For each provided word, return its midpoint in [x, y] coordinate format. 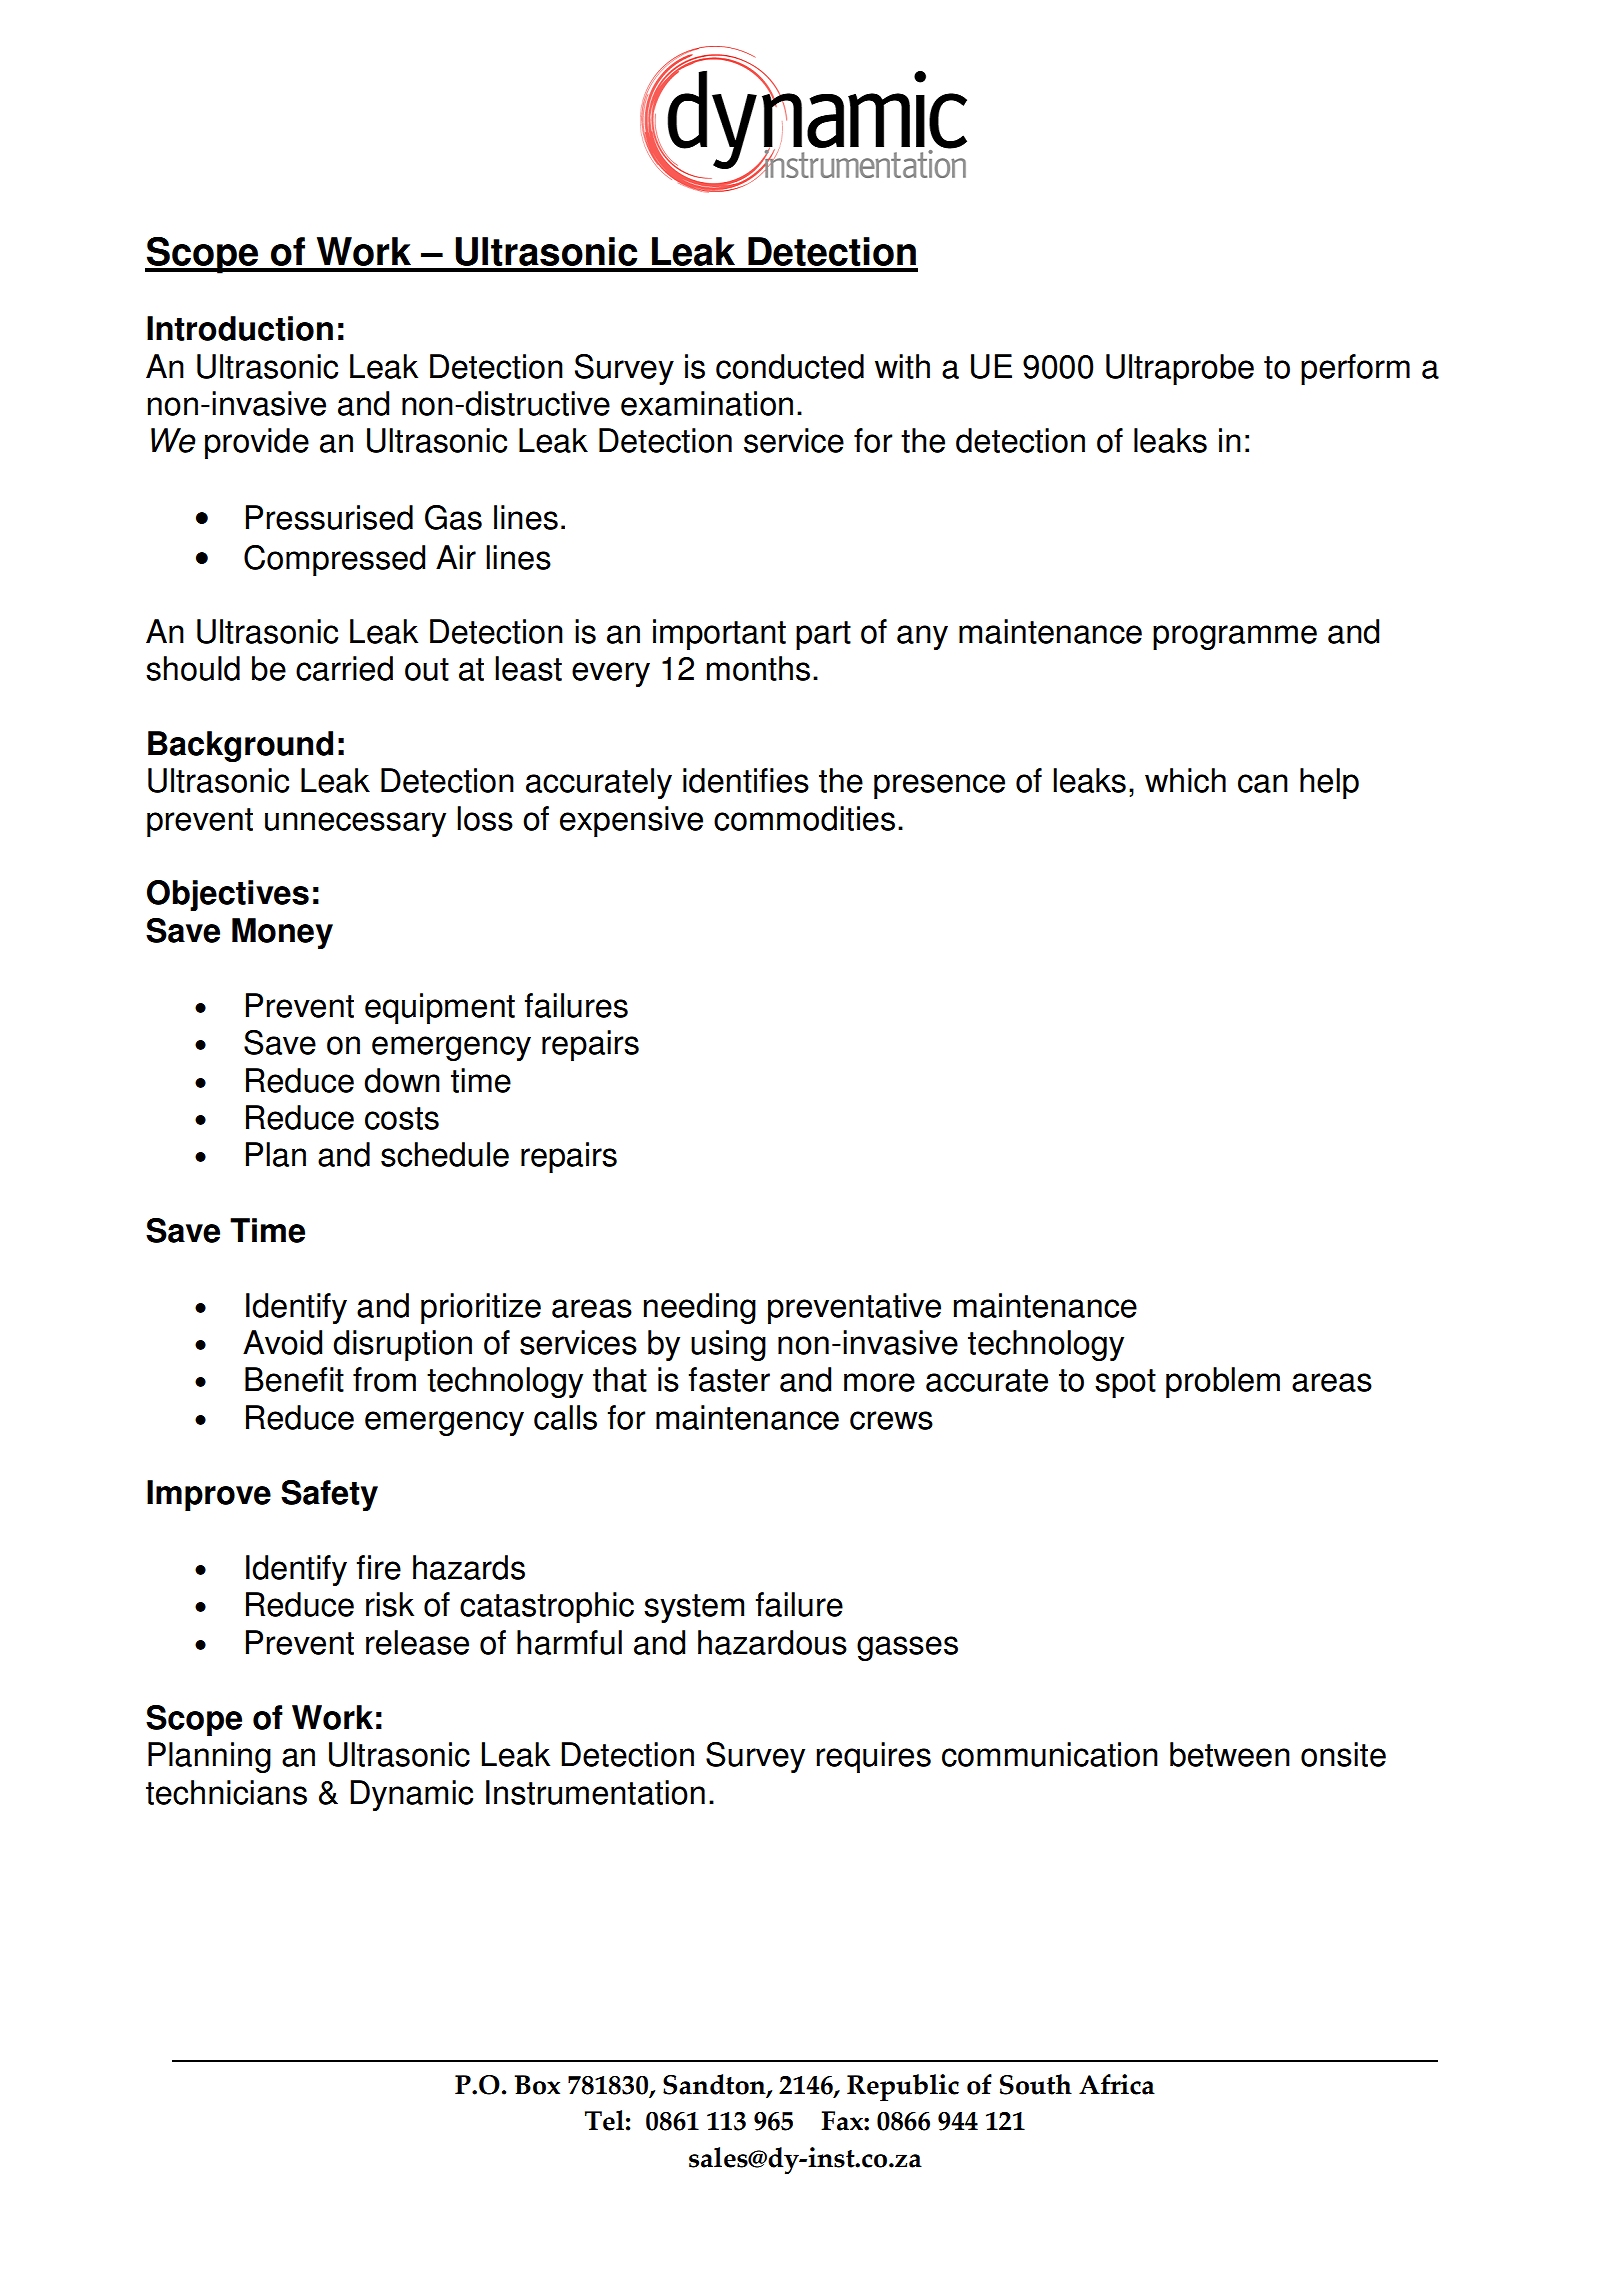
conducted [790, 366]
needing [700, 1308]
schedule [445, 1154]
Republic [903, 2087]
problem [1223, 1382]
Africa [1117, 2084]
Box [537, 2085]
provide [257, 443]
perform [1355, 369]
